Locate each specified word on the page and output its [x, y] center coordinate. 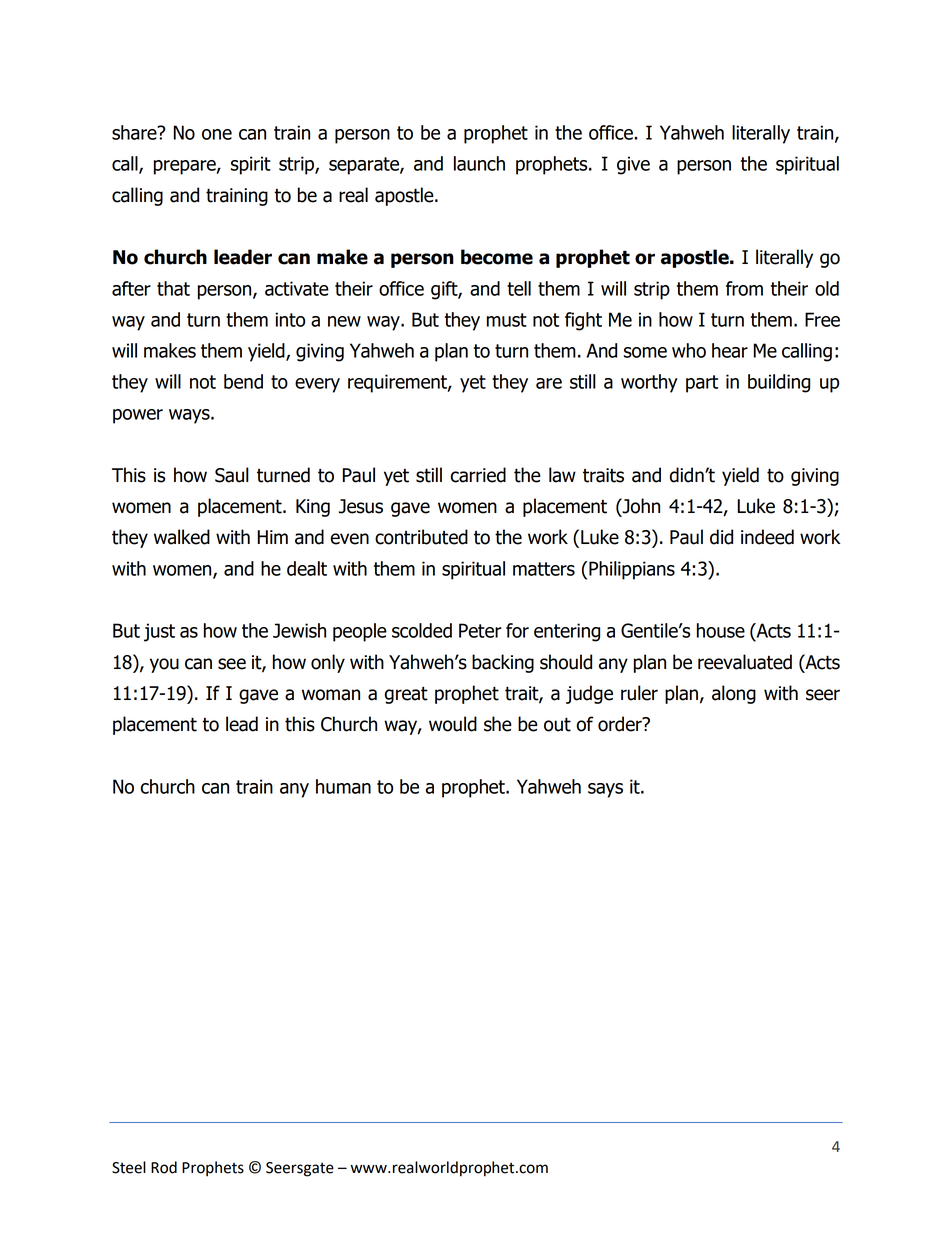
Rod [164, 1167]
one [217, 134]
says [605, 790]
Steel [129, 1167]
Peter [480, 630]
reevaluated [745, 662]
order [621, 724]
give [633, 165]
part [702, 384]
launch [479, 163]
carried [478, 475]
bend [243, 381]
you [164, 665]
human [343, 786]
